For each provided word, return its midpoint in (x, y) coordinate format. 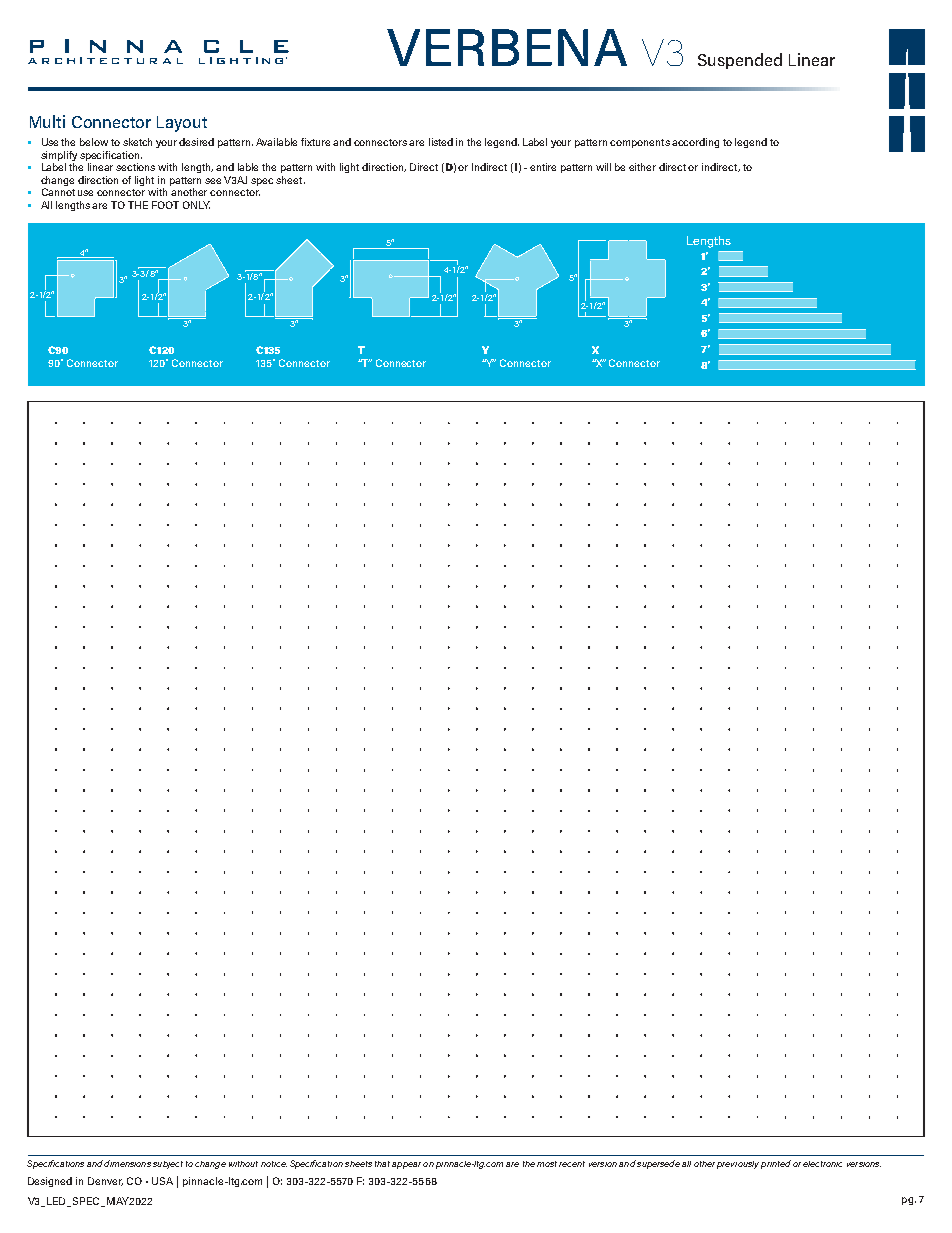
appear (406, 1165)
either (642, 167)
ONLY (196, 205)
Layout (182, 124)
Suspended (740, 61)
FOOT (165, 205)
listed (441, 142)
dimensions (127, 1163)
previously (738, 1165)
